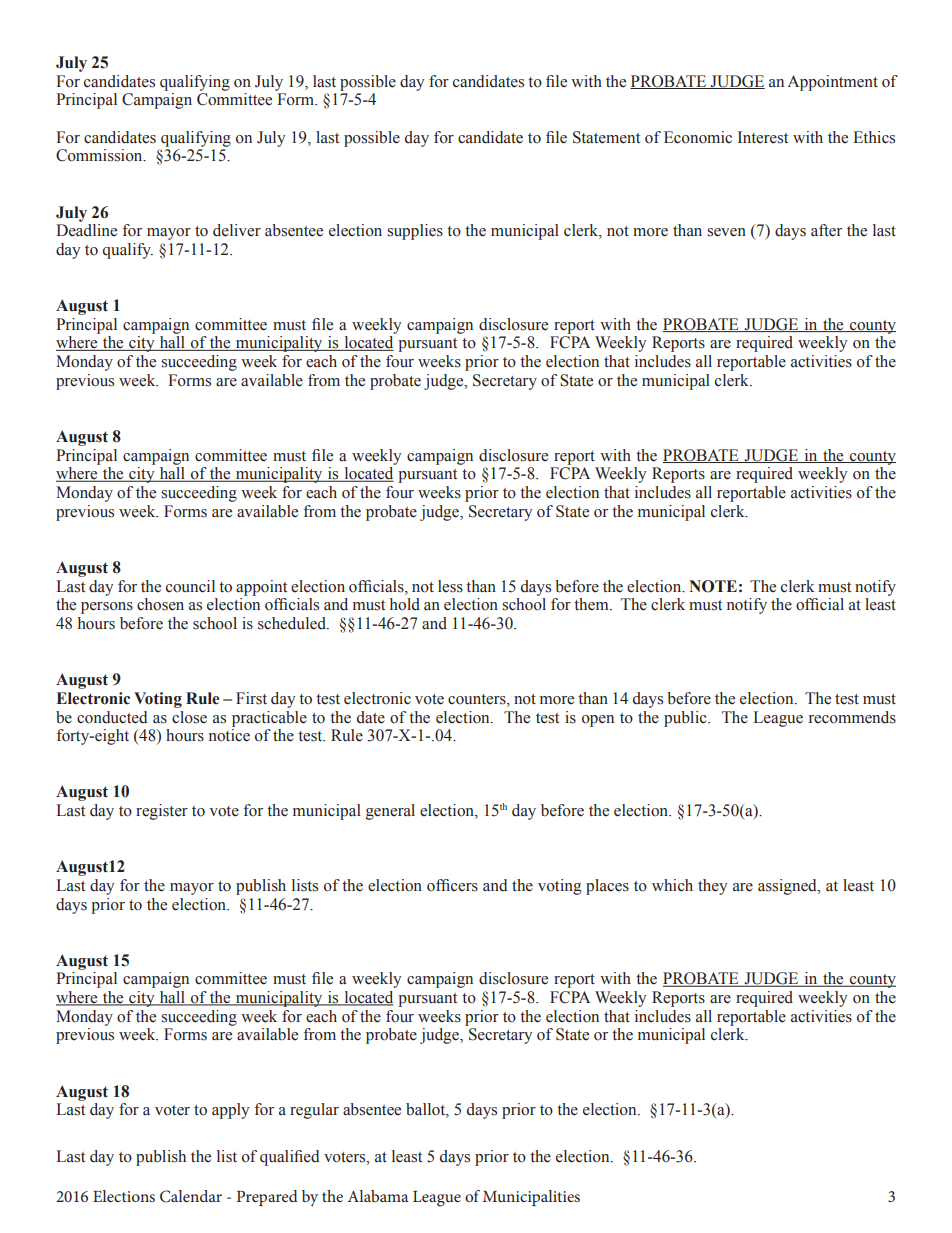 The height and width of the screenshot is (1233, 952). I want to click on Commission, so click(100, 155).
